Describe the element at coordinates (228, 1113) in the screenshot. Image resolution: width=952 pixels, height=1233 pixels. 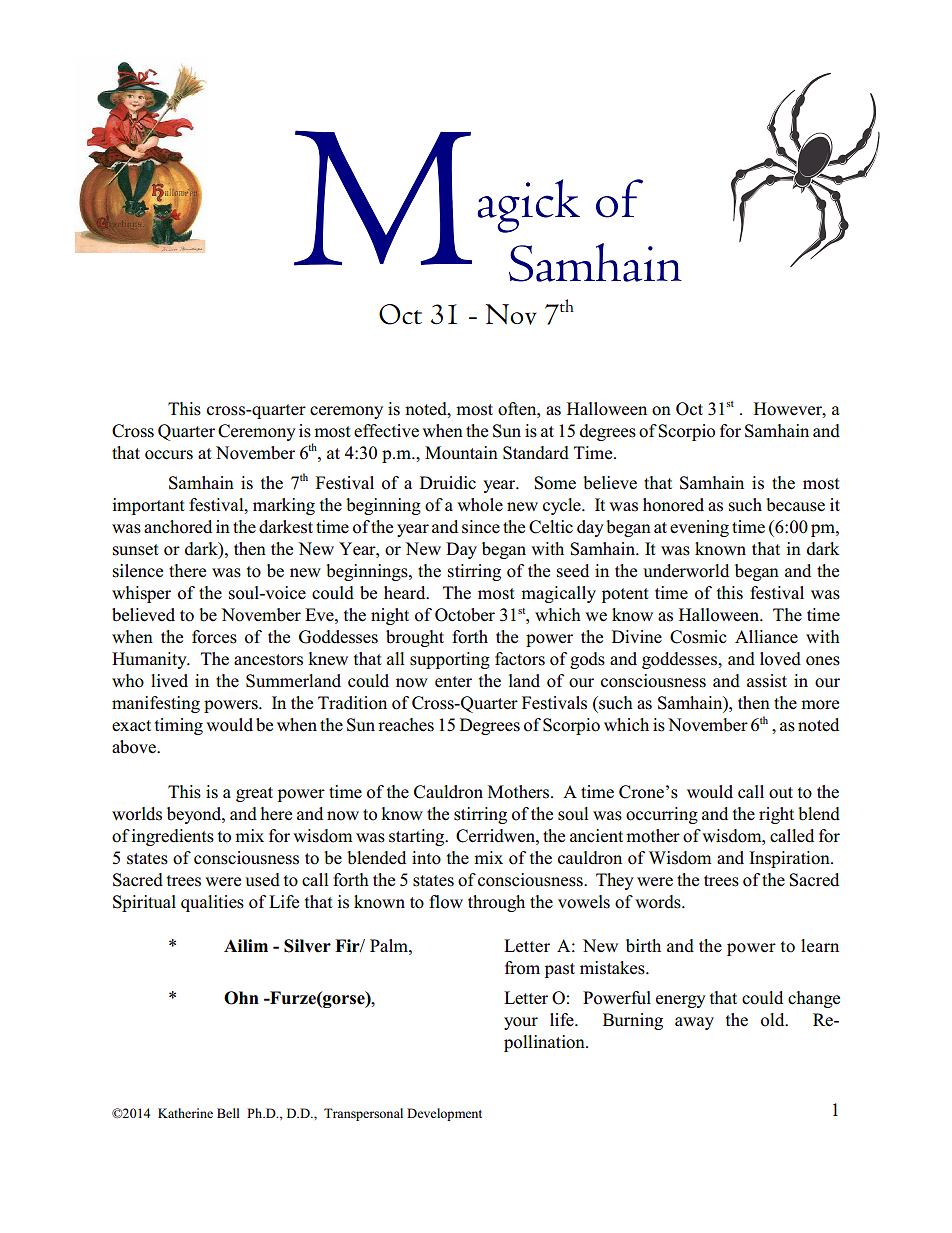
I see `Bell` at that location.
